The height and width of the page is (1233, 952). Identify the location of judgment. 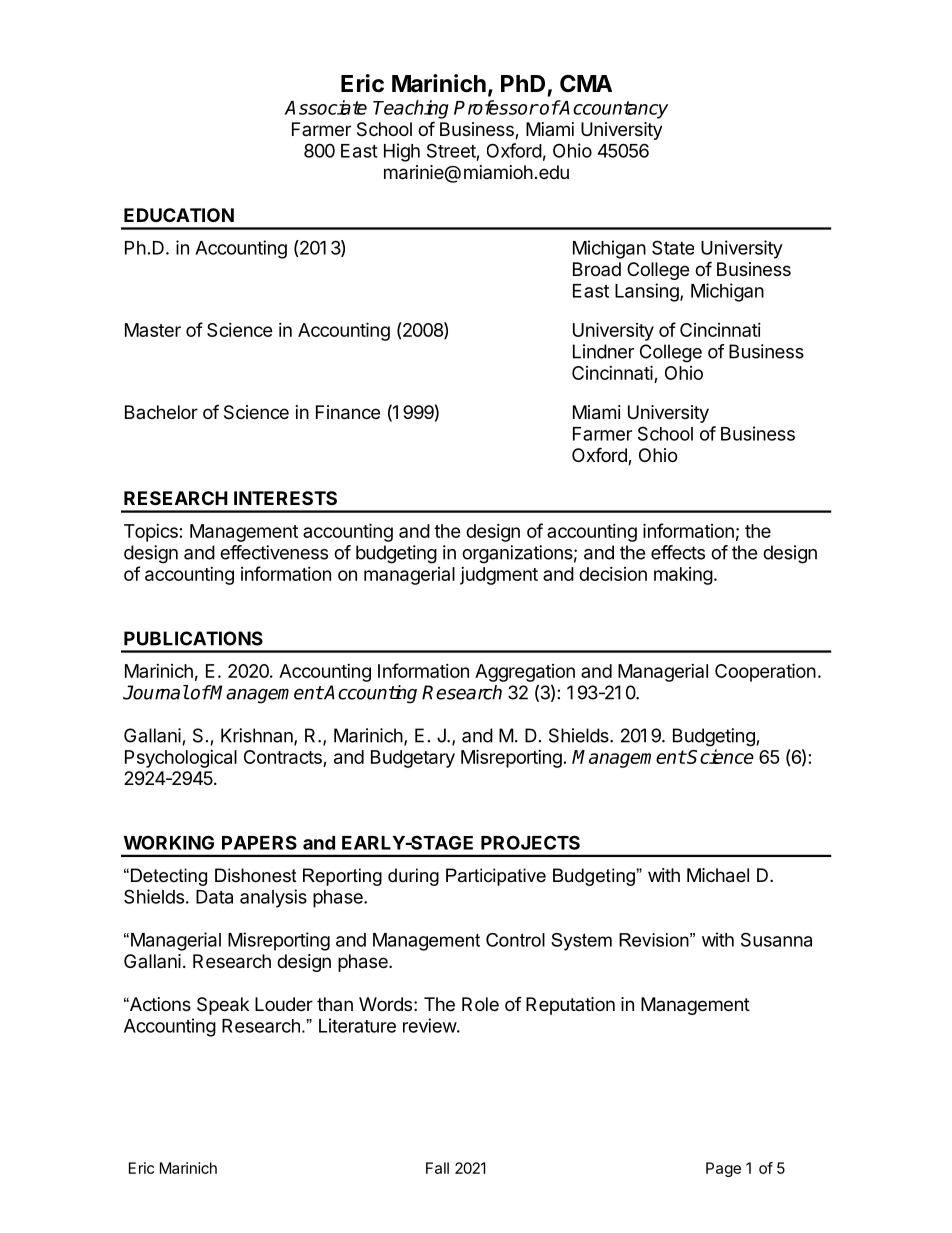
(499, 576).
